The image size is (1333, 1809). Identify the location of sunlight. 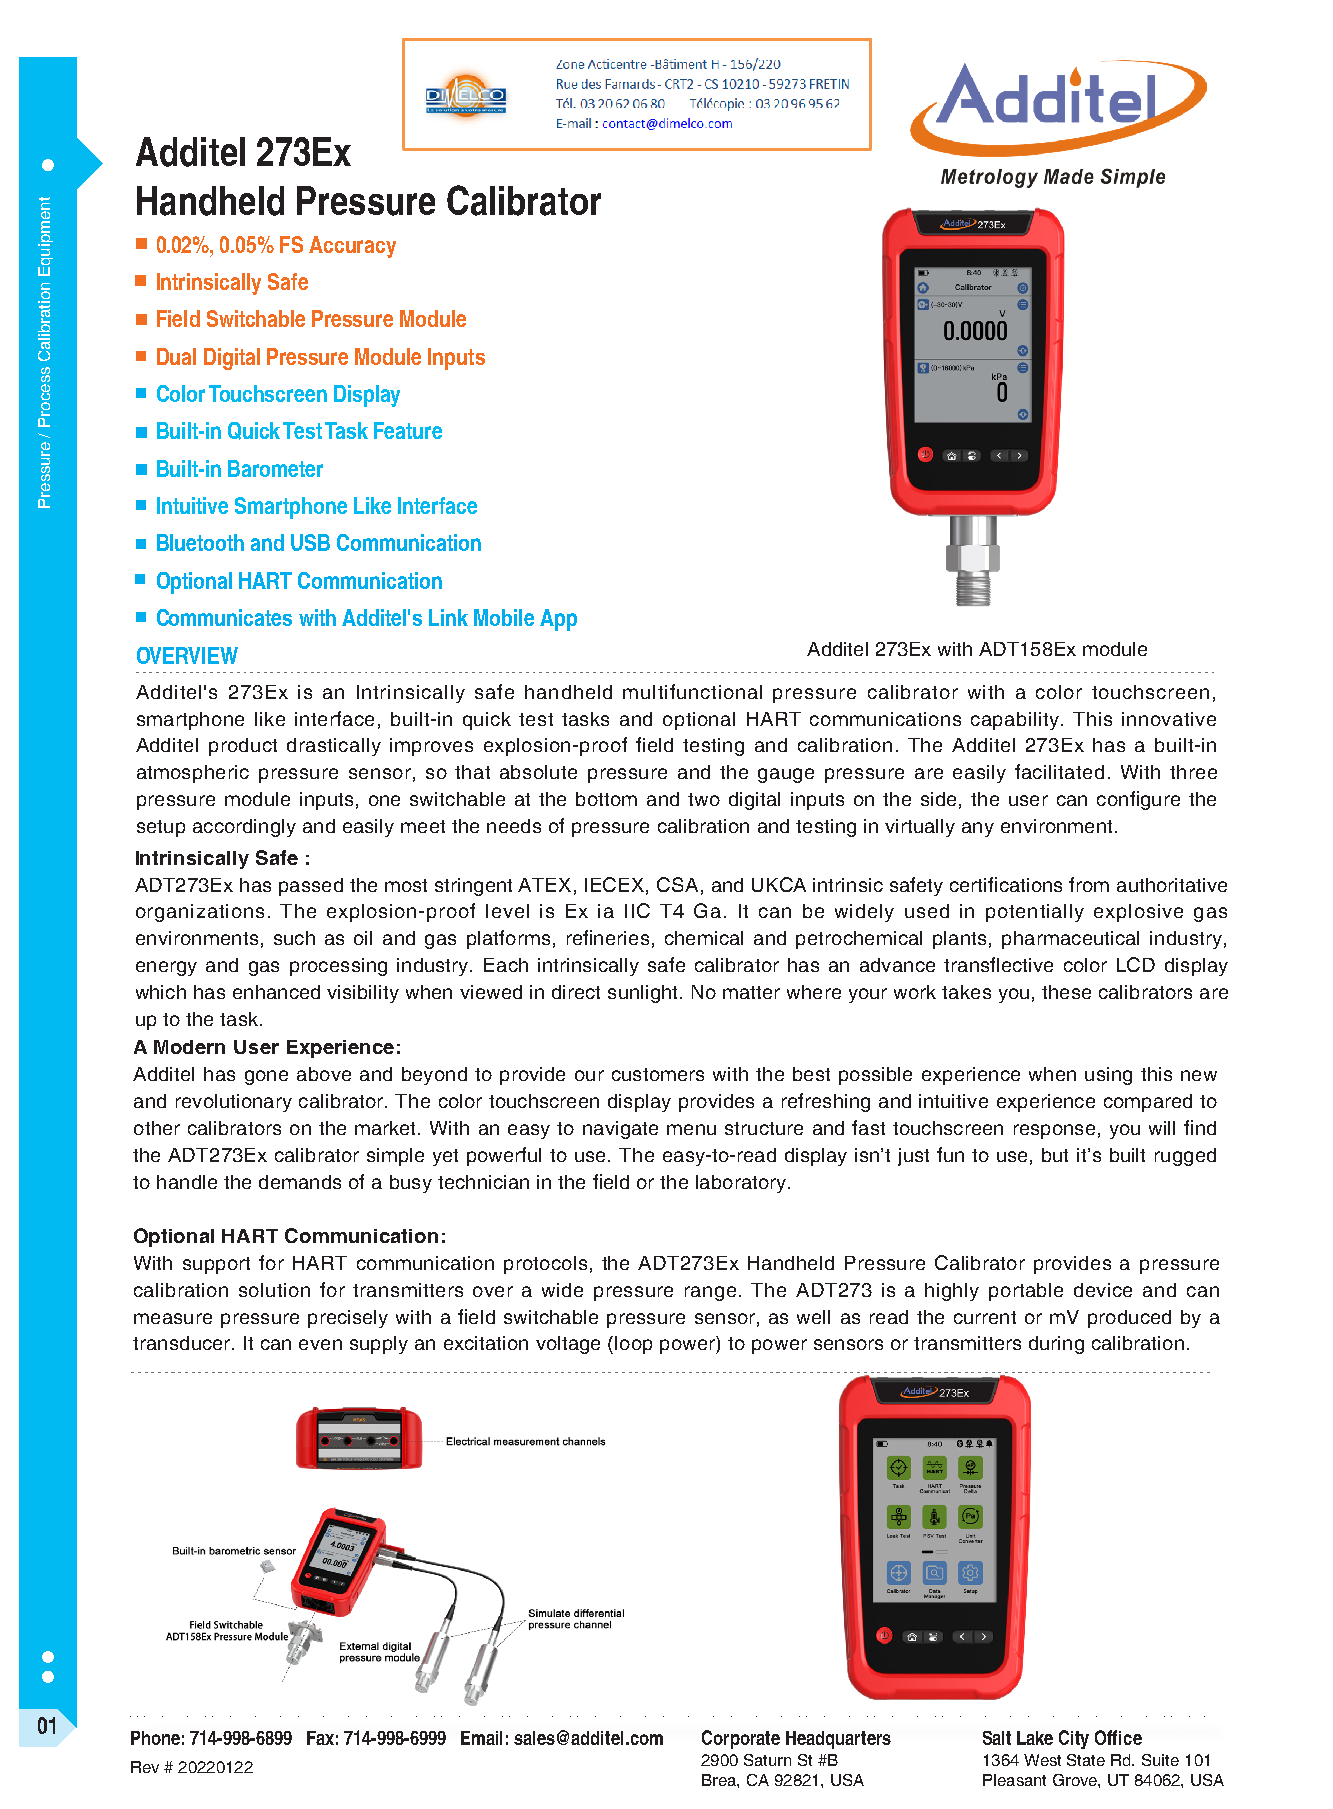
(642, 994).
